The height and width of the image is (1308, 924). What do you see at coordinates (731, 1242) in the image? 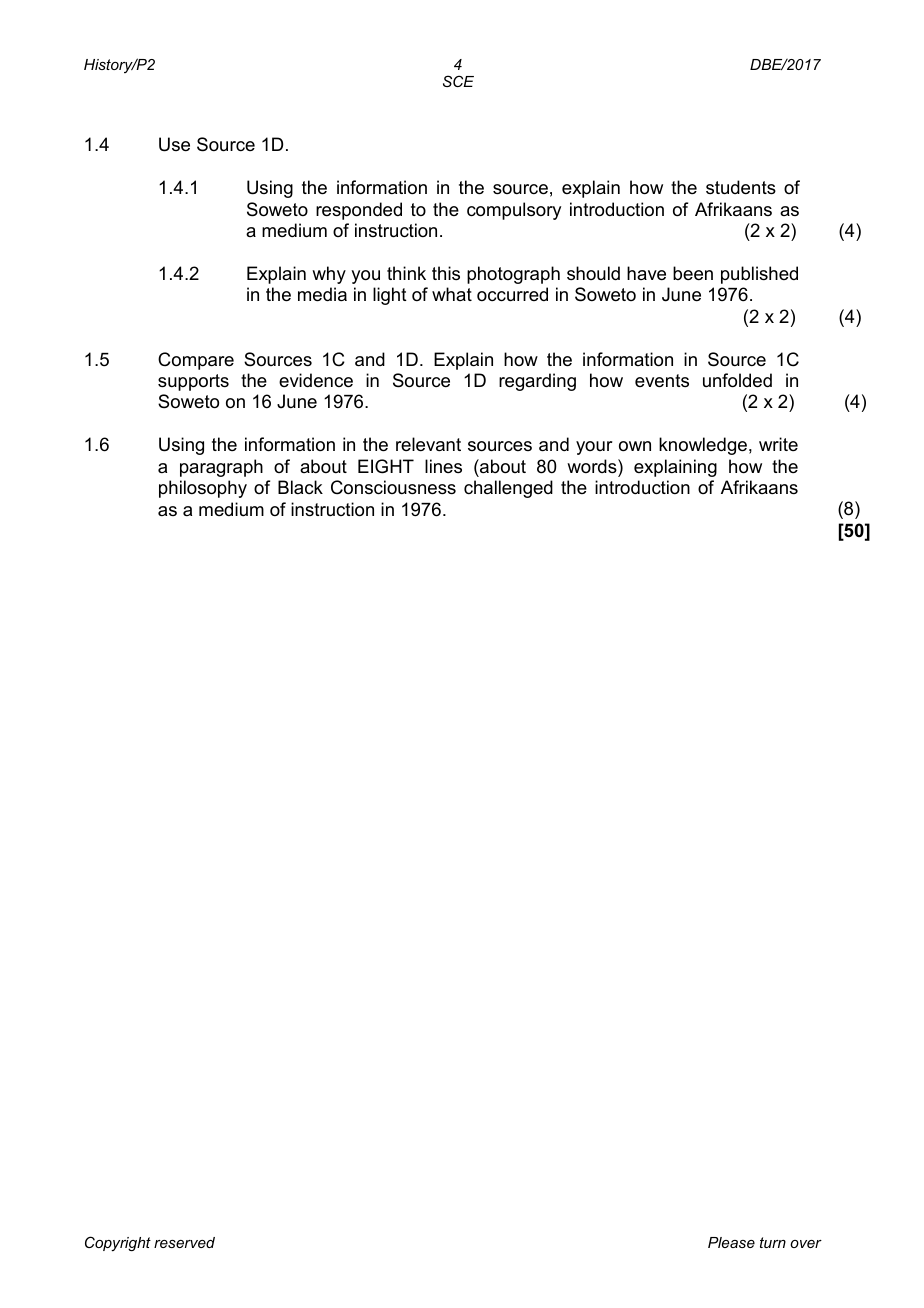
I see `Please` at bounding box center [731, 1242].
